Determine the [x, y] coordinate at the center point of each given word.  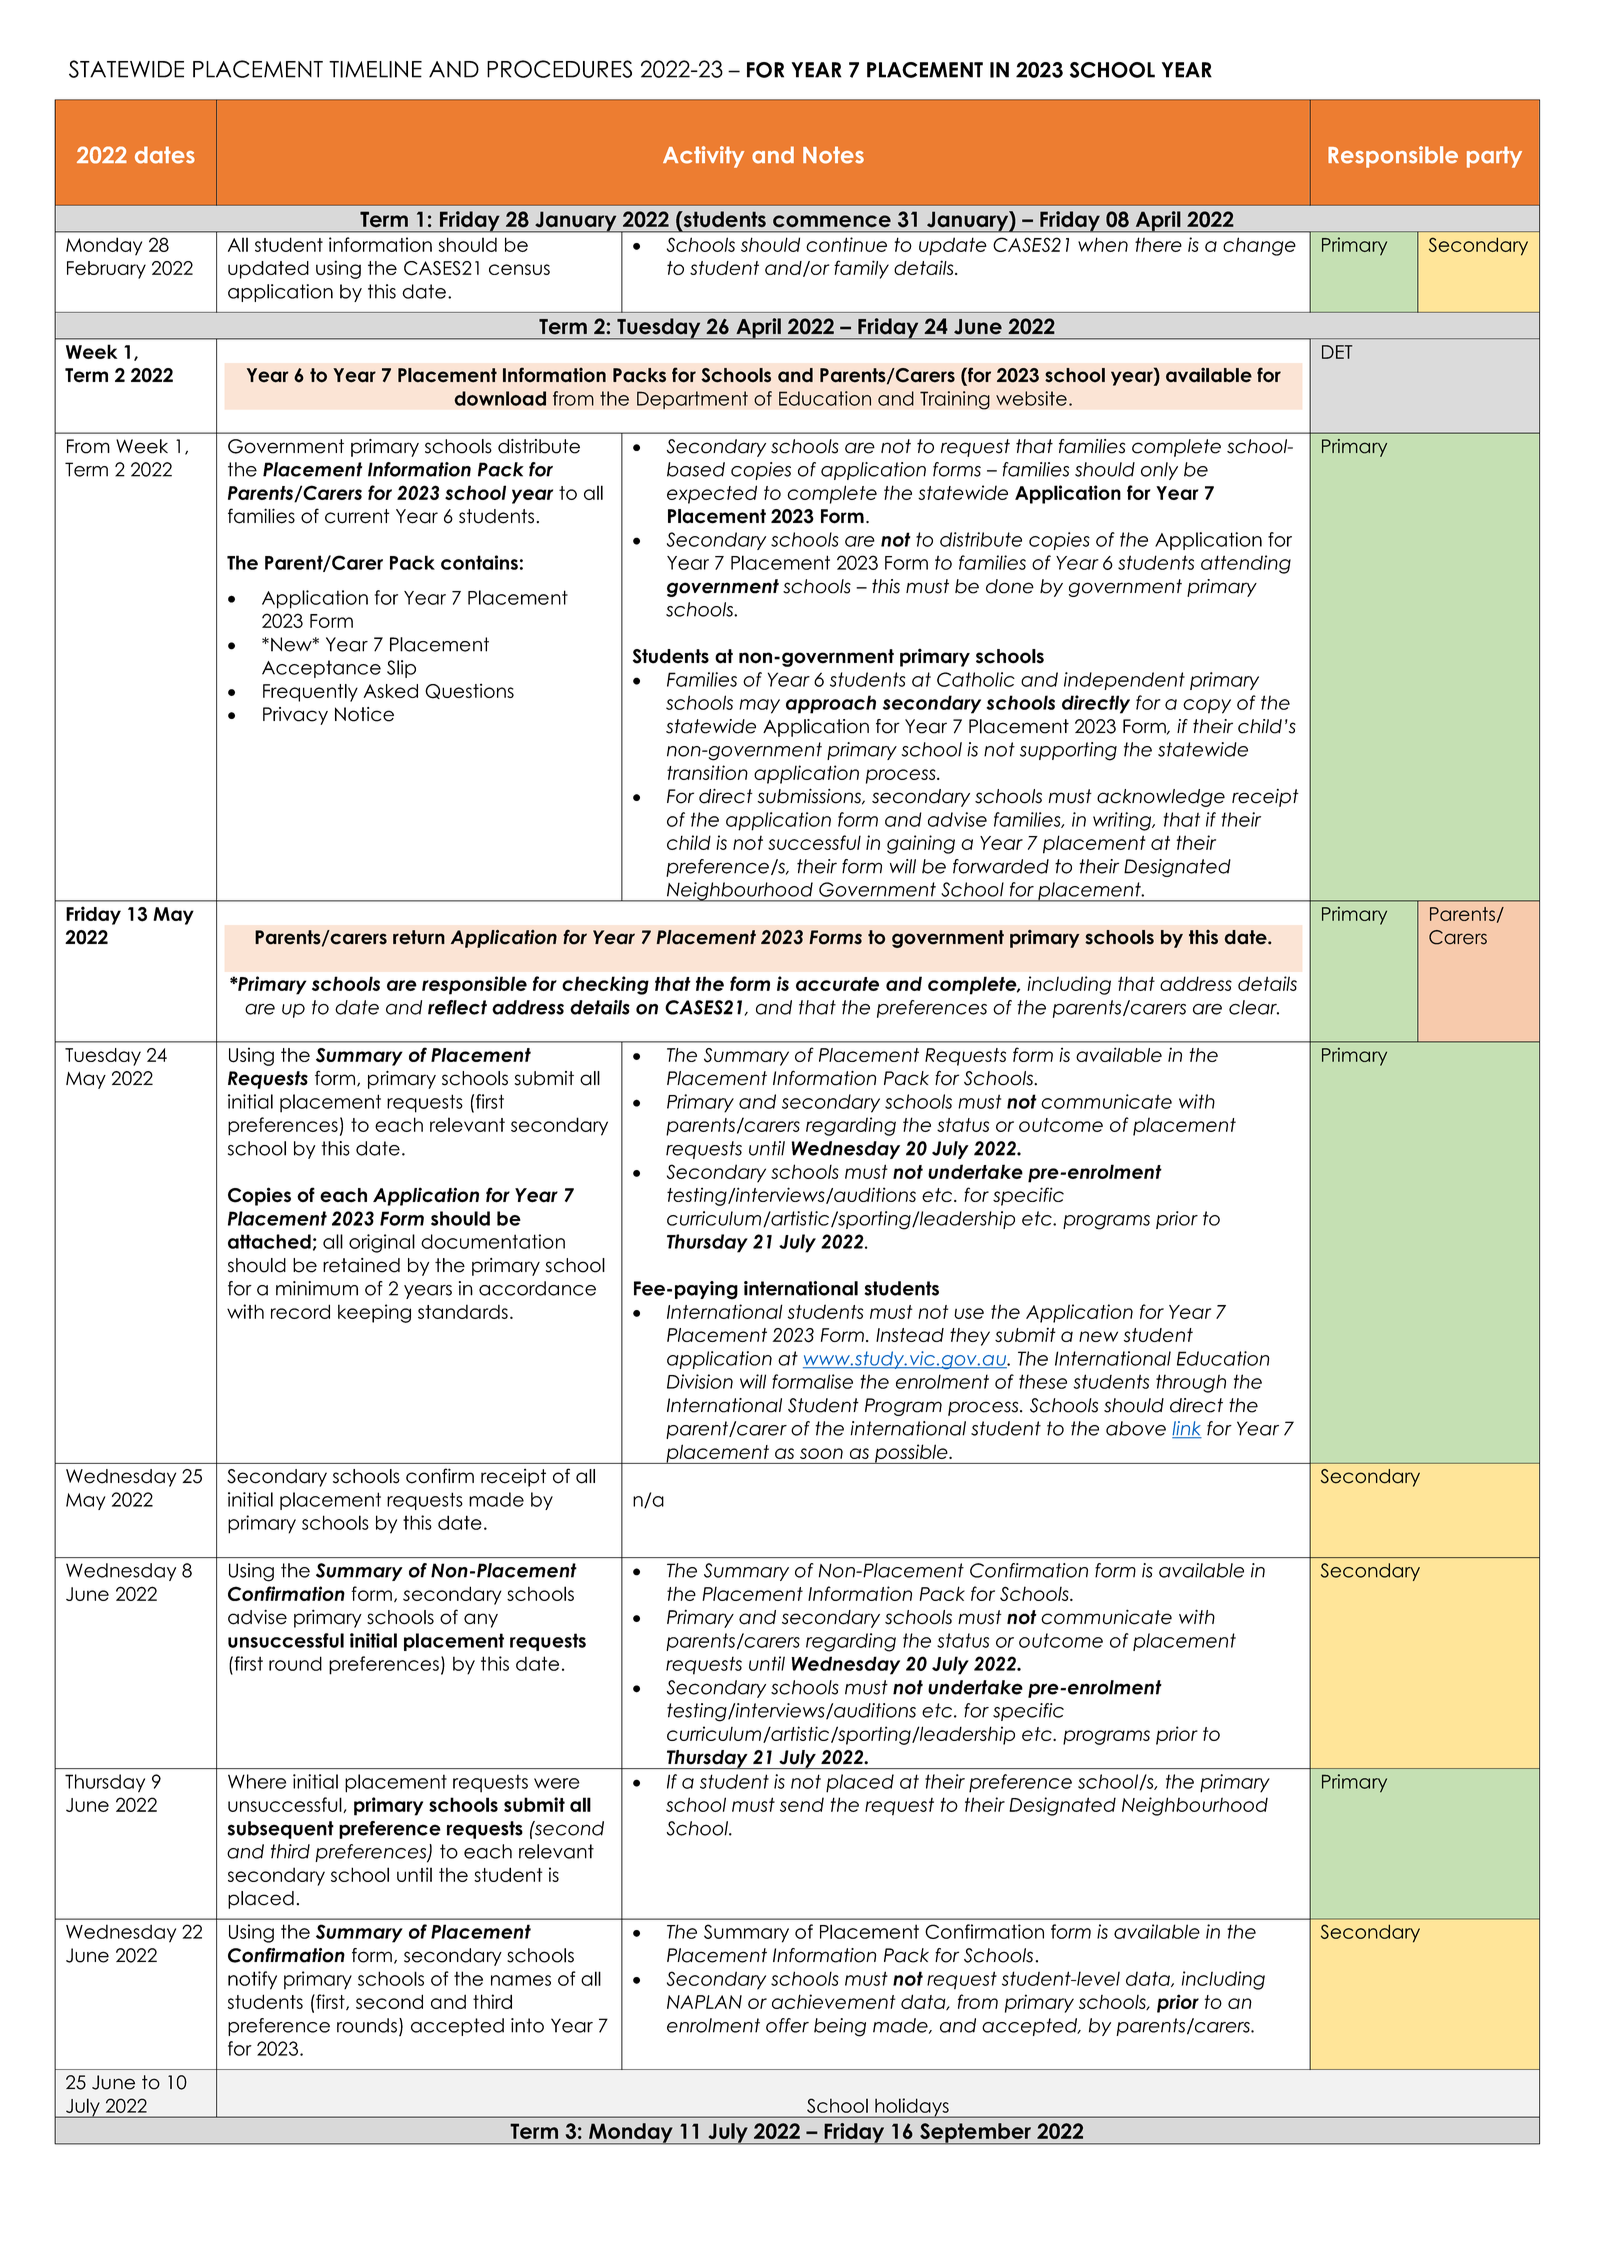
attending [1246, 564]
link [1187, 1429]
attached [269, 1241]
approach [831, 704]
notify [252, 1980]
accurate [837, 984]
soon [821, 1453]
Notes [833, 155]
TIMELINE [375, 69]
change [1259, 246]
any [481, 1620]
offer [787, 2025]
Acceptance [321, 669]
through [1191, 1383]
